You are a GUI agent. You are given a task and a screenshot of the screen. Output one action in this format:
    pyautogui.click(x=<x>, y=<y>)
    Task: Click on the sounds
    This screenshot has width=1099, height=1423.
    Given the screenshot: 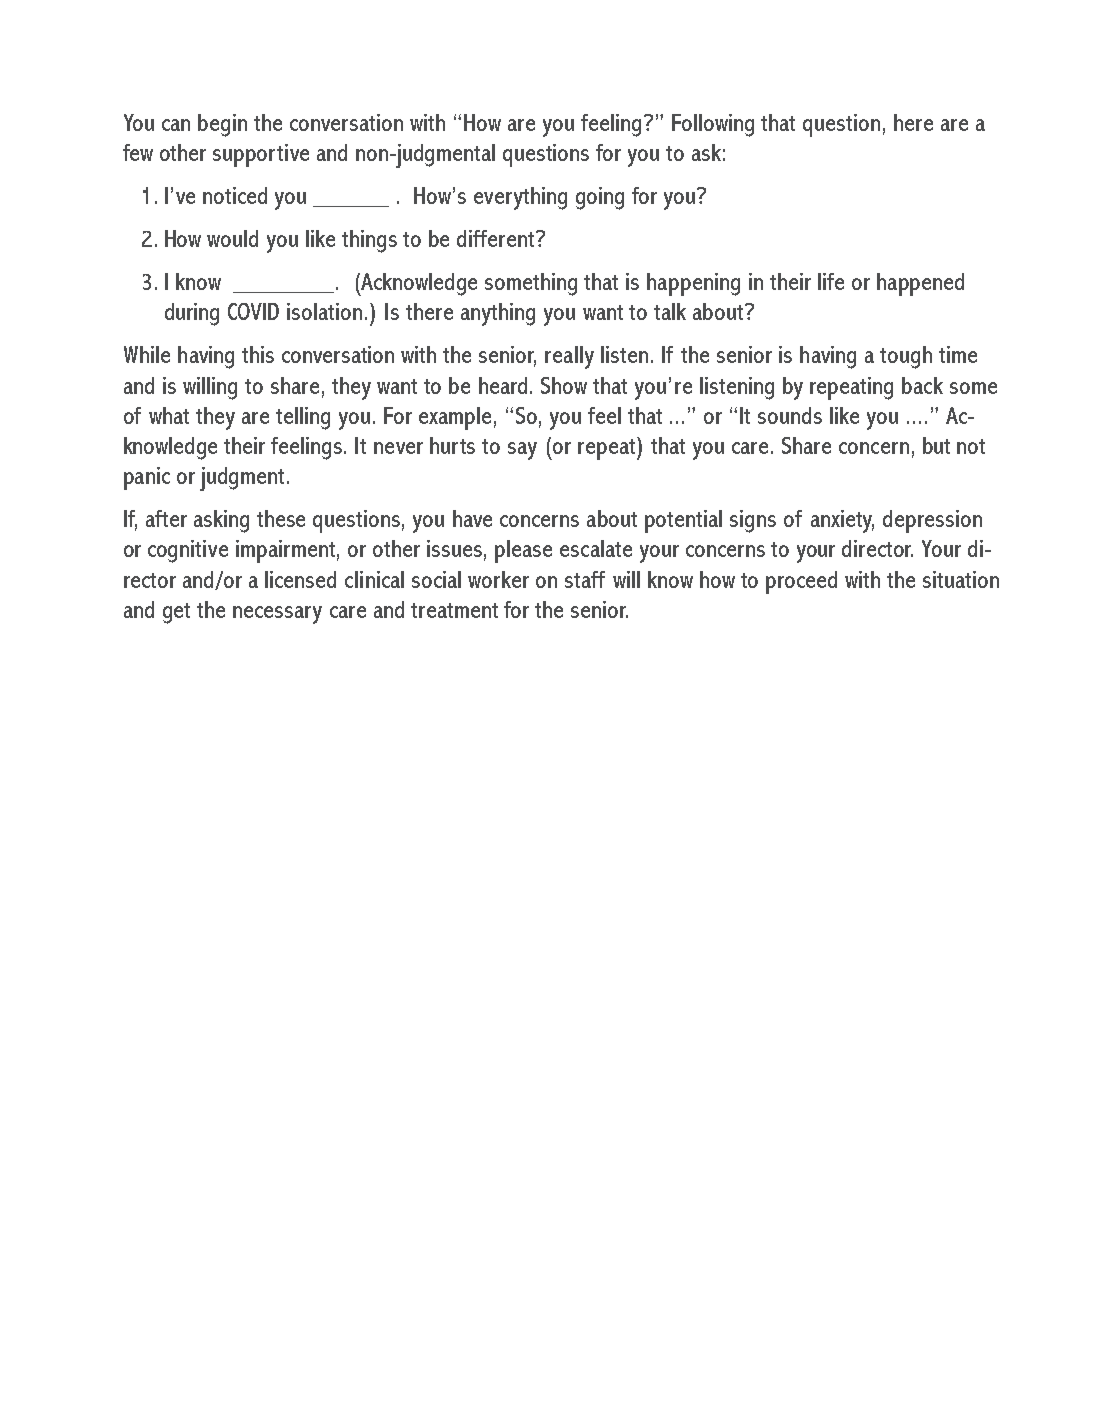 What is the action you would take?
    pyautogui.click(x=790, y=415)
